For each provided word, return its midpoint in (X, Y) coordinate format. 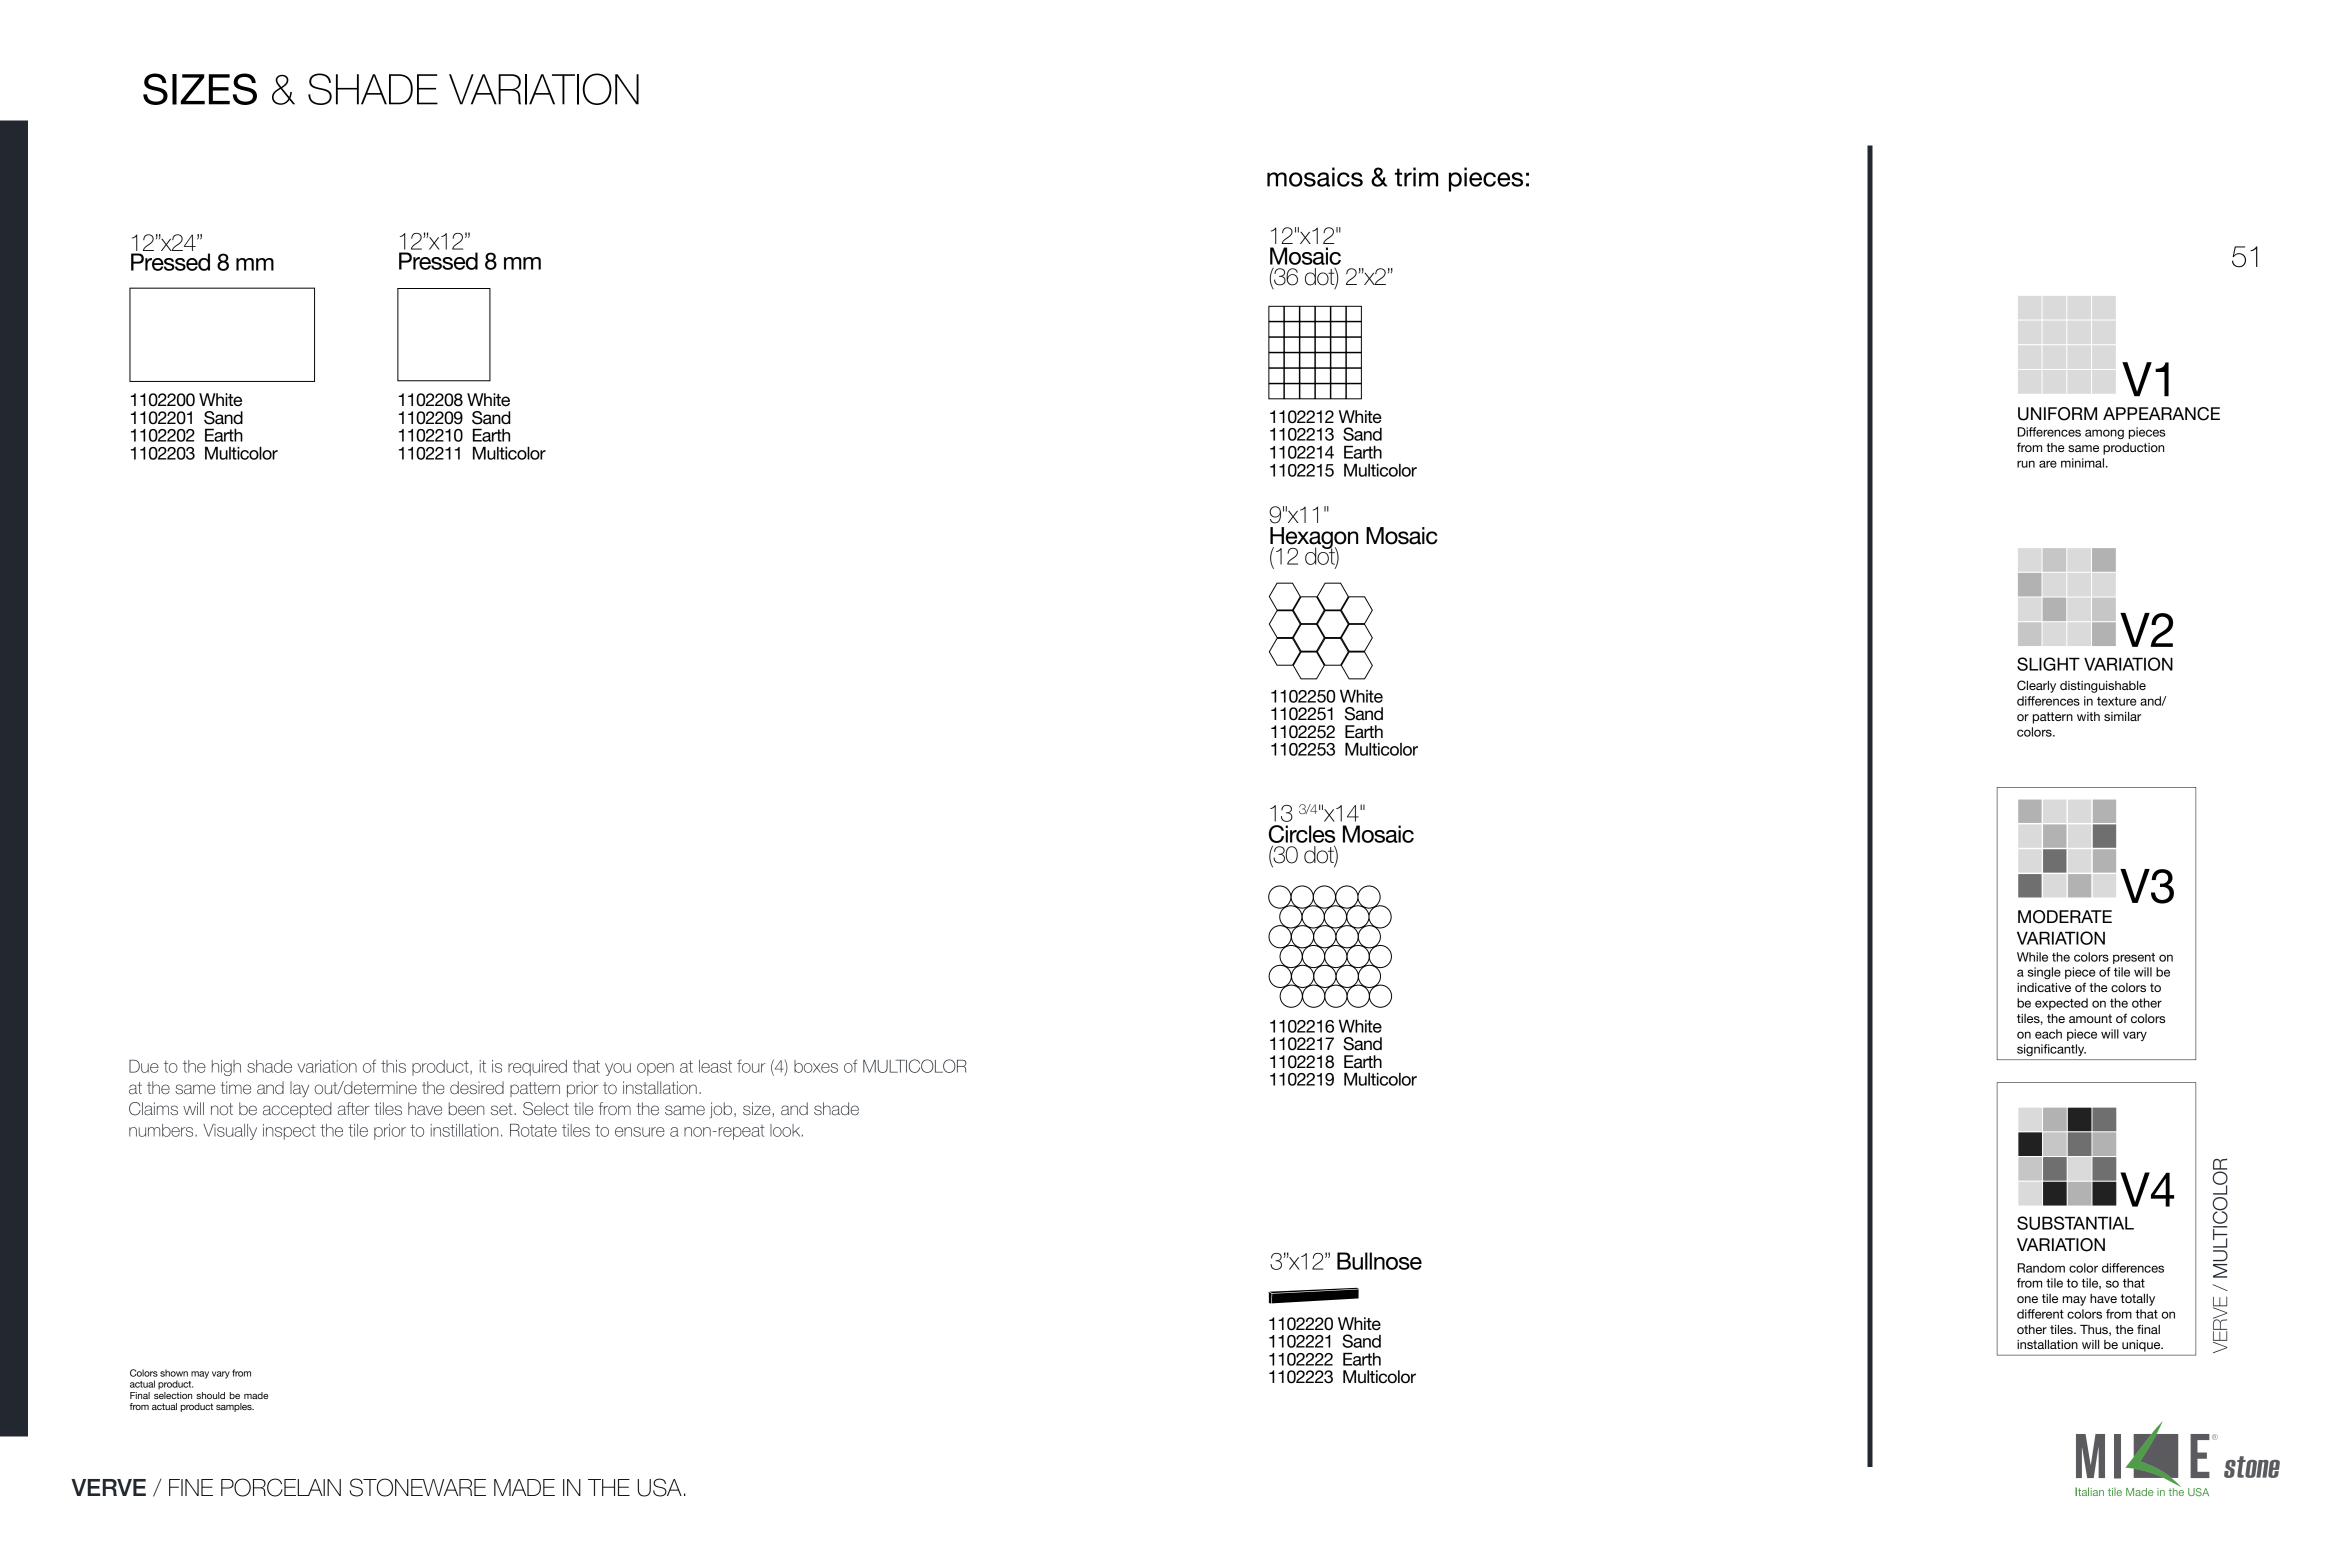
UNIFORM (2057, 414)
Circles (1302, 834)
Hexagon (1314, 539)
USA (659, 1487)
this (393, 1066)
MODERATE (2065, 917)
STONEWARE (417, 1487)
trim (1416, 177)
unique (2142, 1346)
